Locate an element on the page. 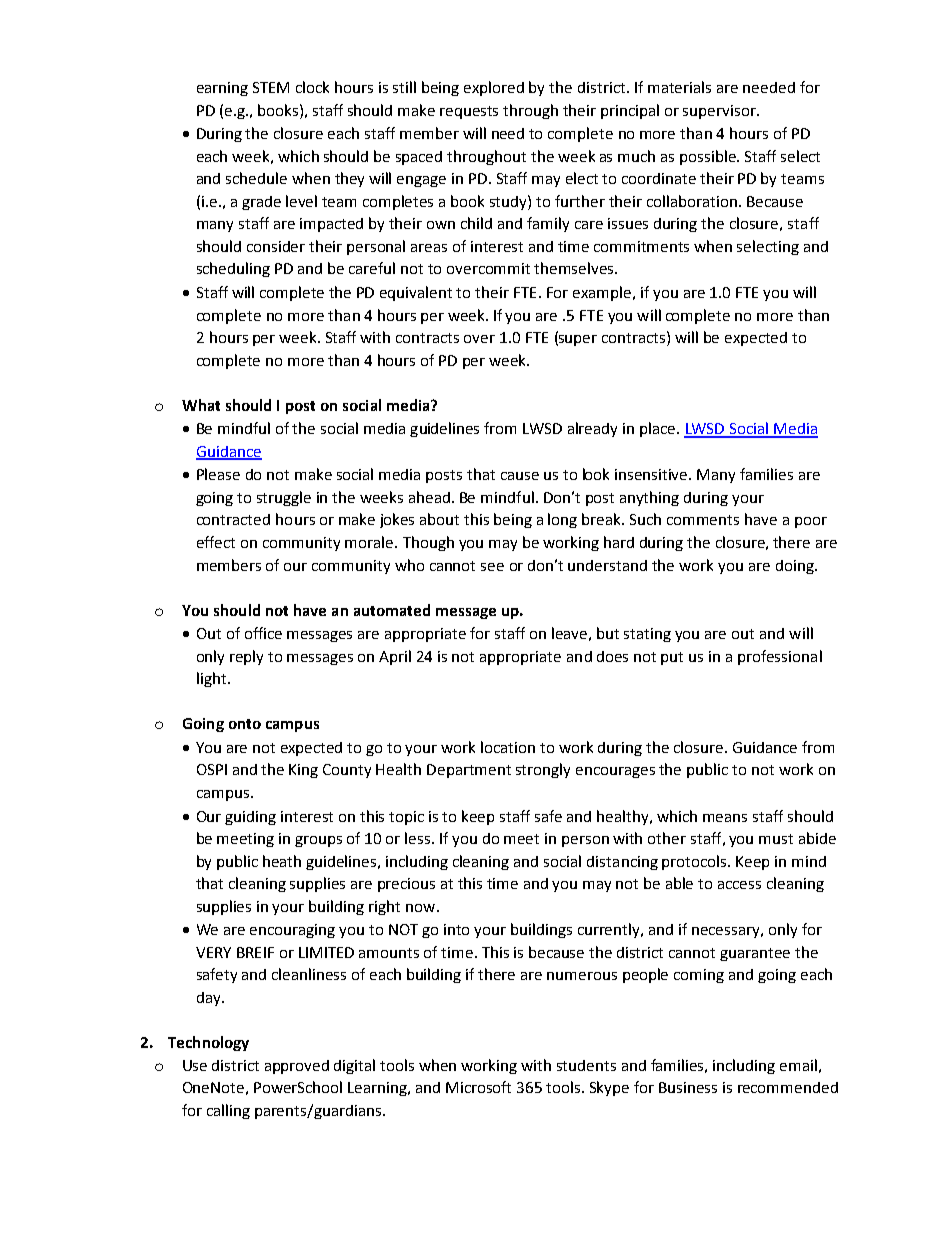 This document has height=1233, width=952. see is located at coordinates (492, 567).
